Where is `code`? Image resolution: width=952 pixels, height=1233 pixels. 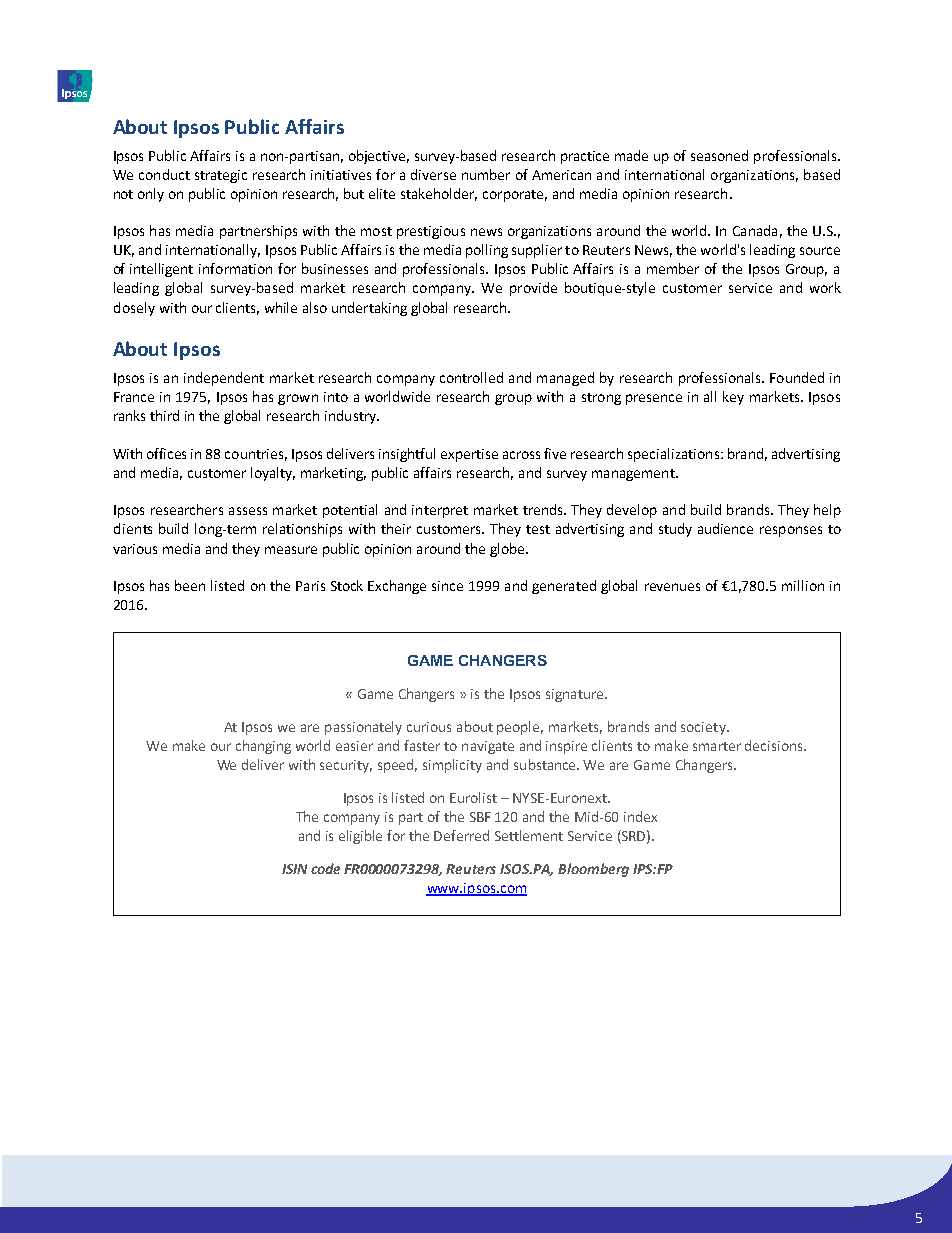 code is located at coordinates (325, 868).
